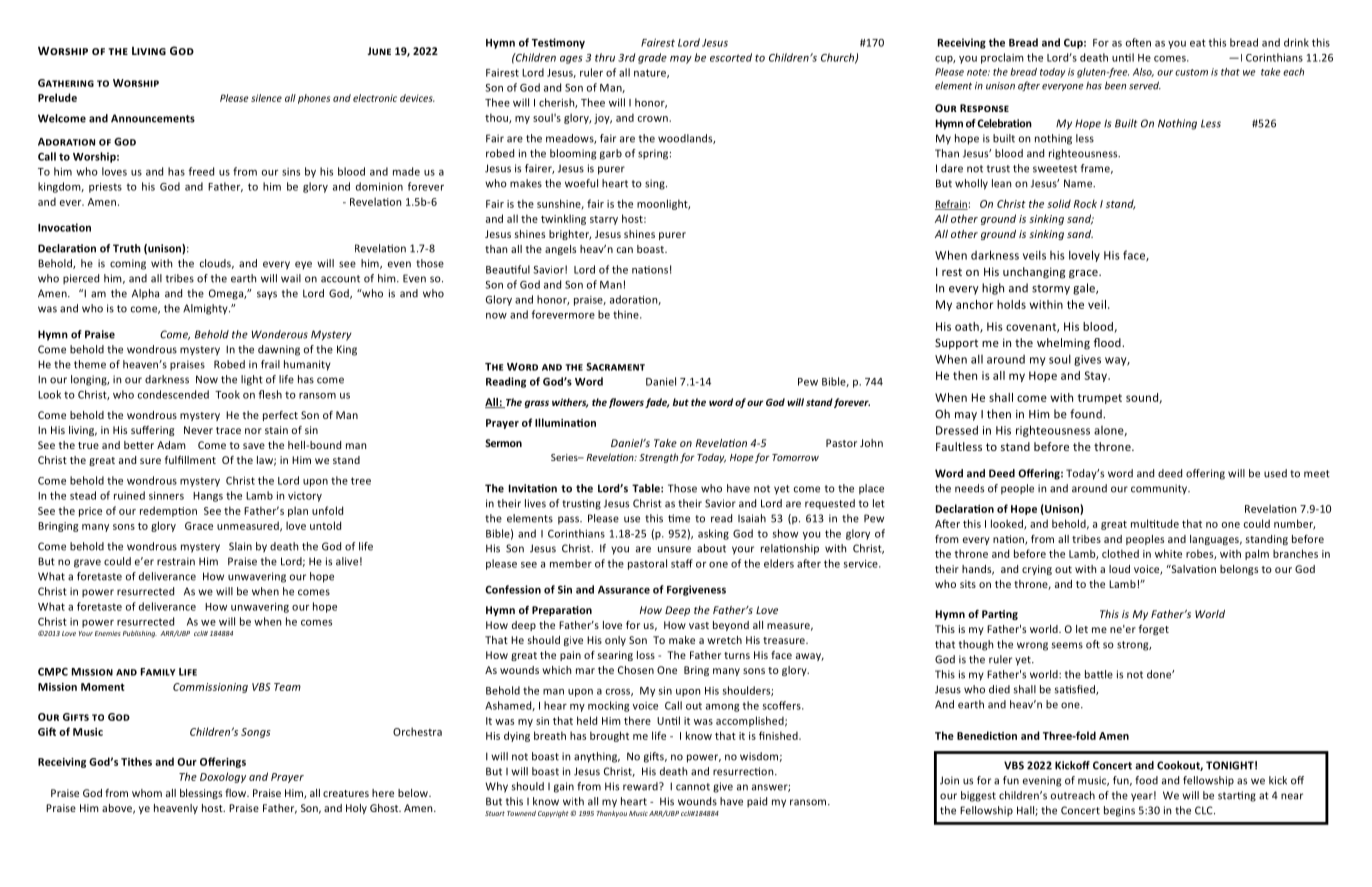 This document has height=887, width=1372. I want to click on custom, so click(1191, 72).
